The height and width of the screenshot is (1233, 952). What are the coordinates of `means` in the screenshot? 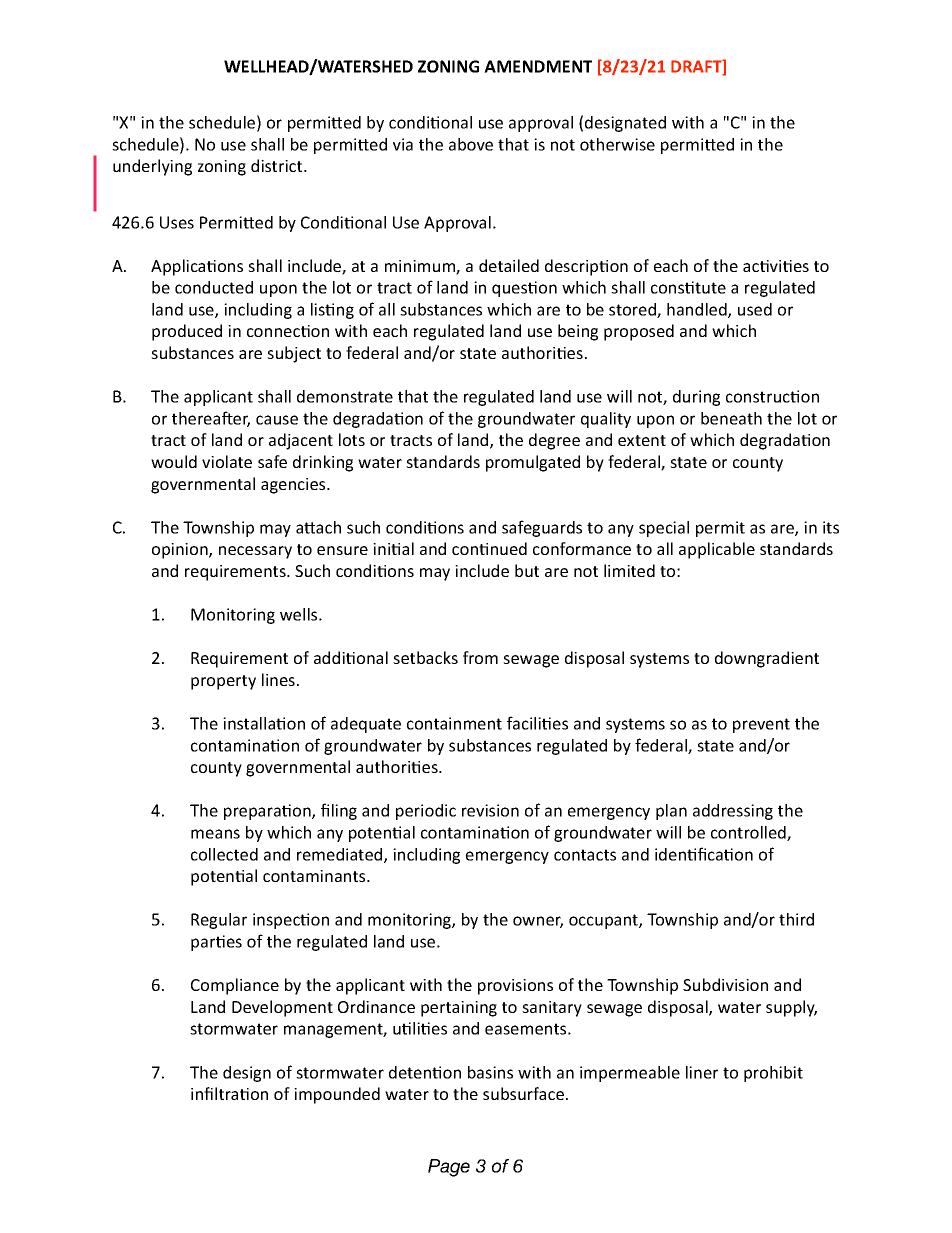 It's located at (215, 834).
